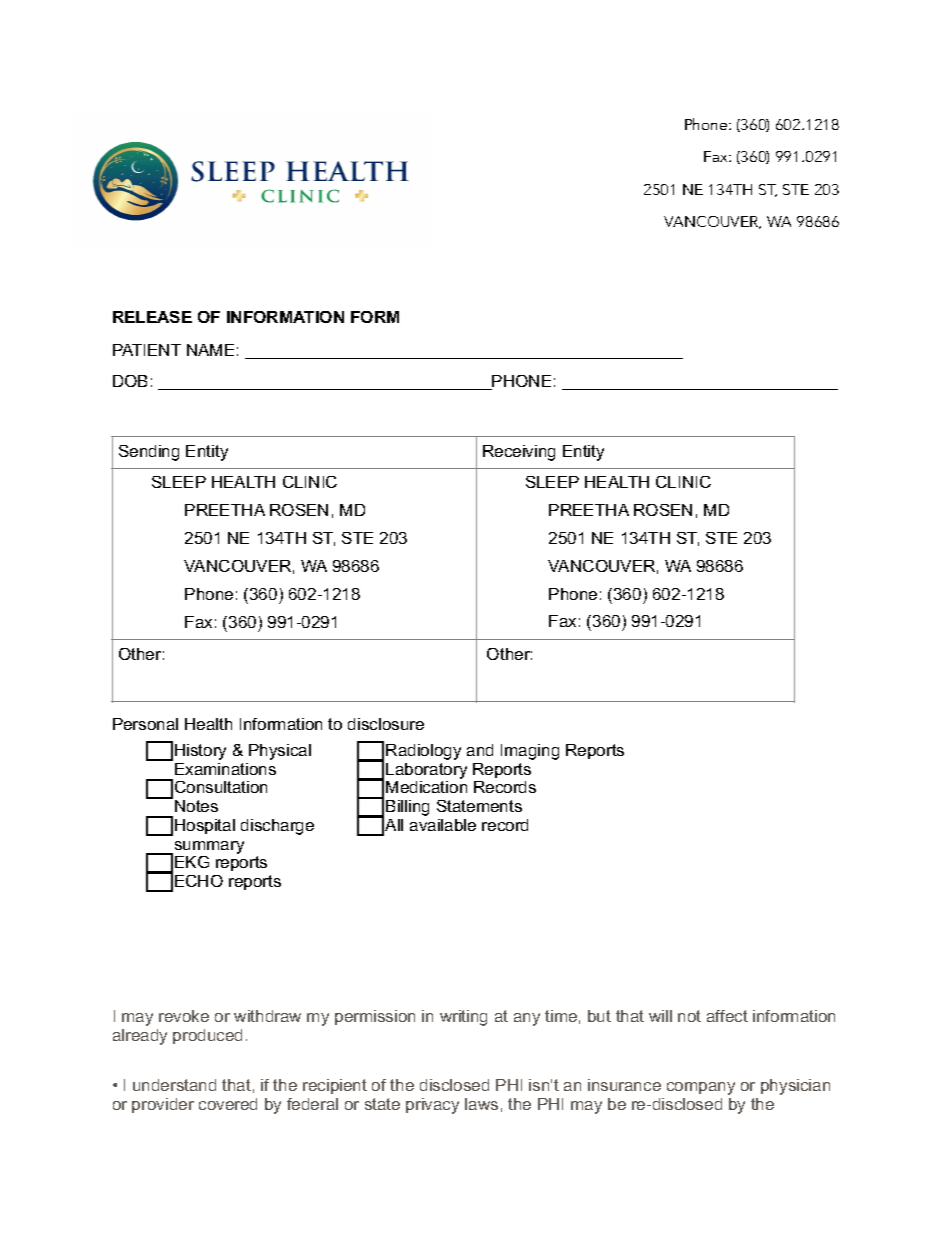  What do you see at coordinates (174, 1085) in the screenshot?
I see `understand` at bounding box center [174, 1085].
